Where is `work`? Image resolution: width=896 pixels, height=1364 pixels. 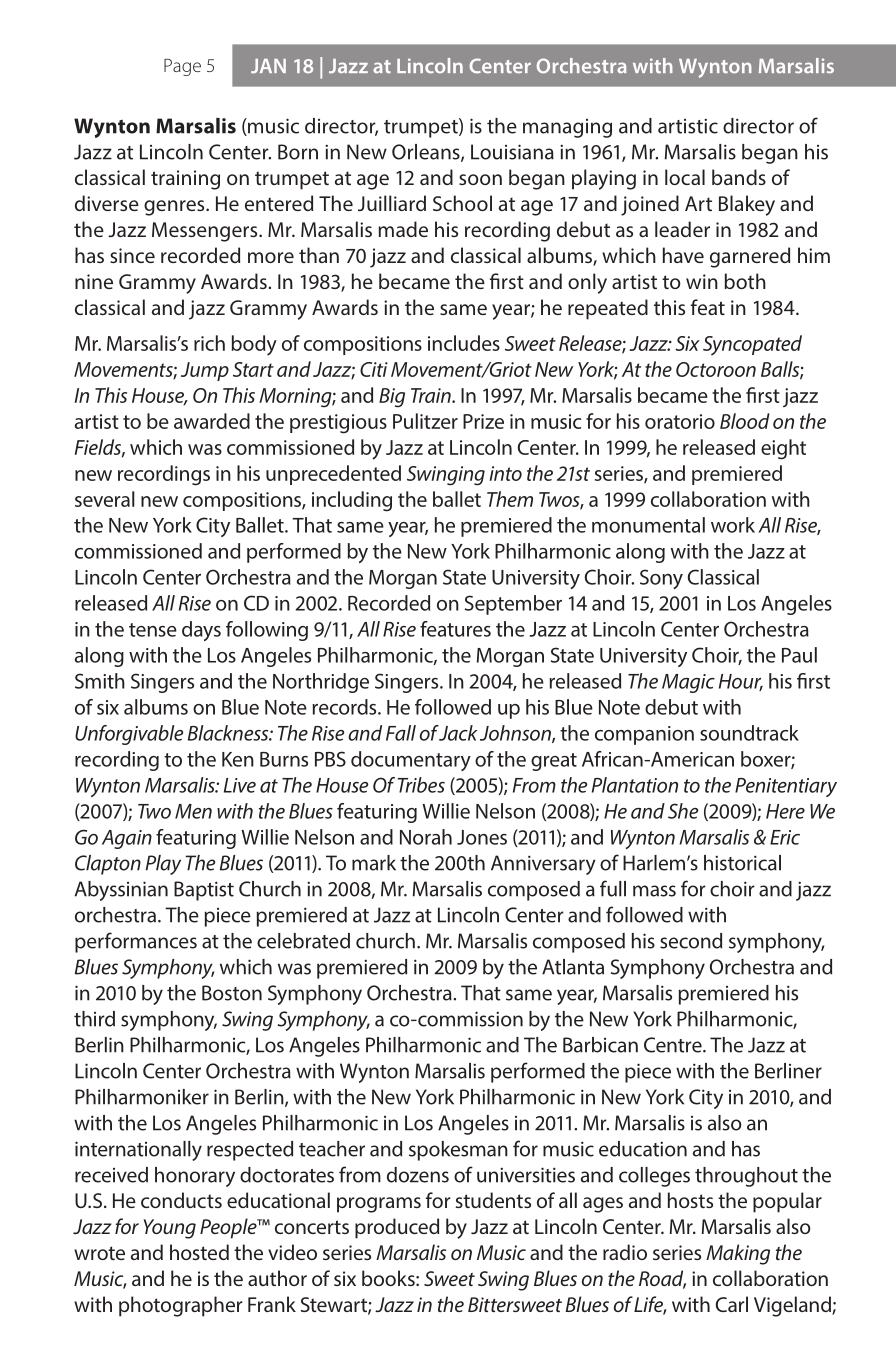
work is located at coordinates (733, 525).
